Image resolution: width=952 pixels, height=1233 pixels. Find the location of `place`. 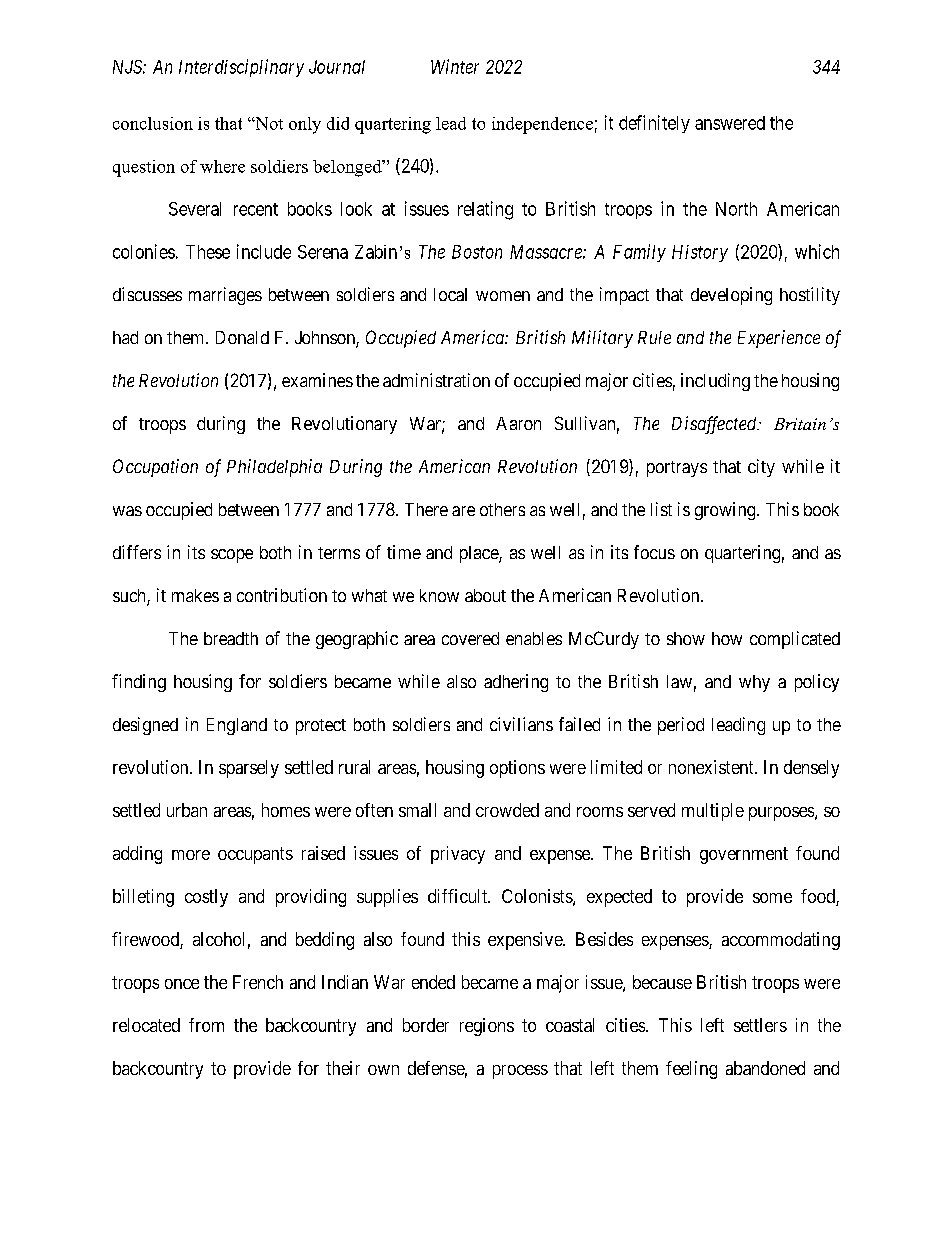

place is located at coordinates (480, 554).
